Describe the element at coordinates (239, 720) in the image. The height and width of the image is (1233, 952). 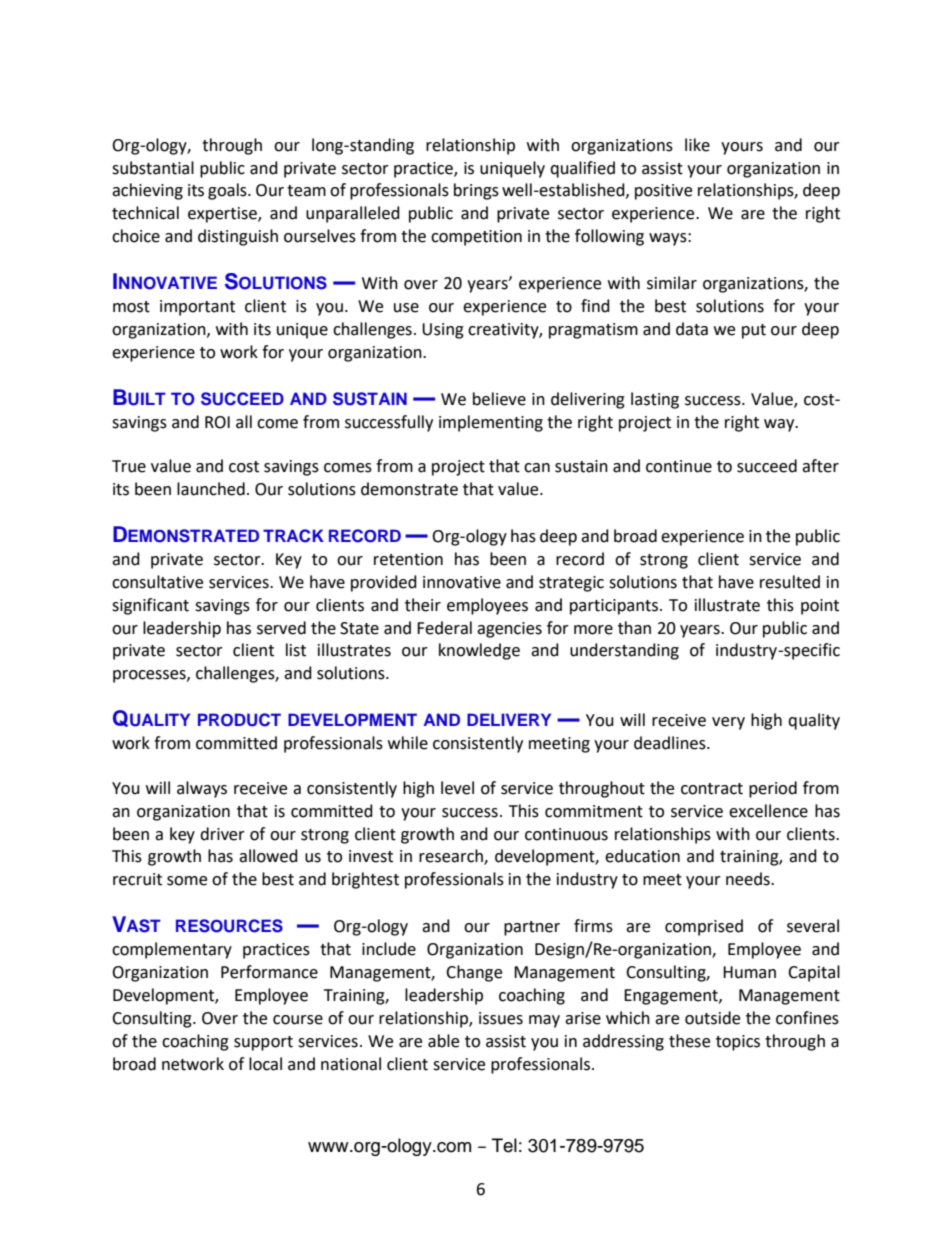
I see `PRODUCT` at that location.
